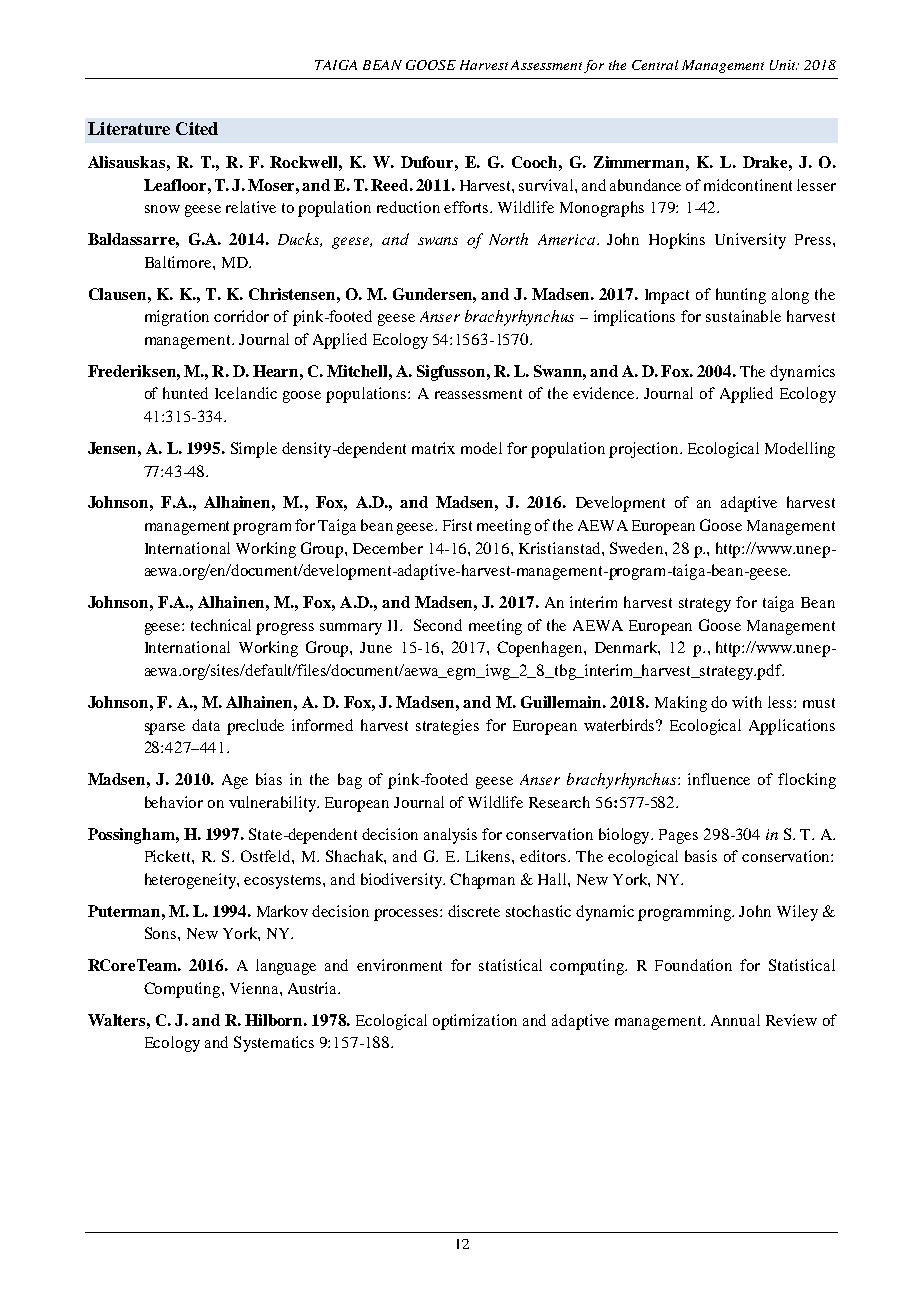 The width and height of the image is (924, 1308). Describe the element at coordinates (735, 1020) in the image. I see `Annual` at that location.
